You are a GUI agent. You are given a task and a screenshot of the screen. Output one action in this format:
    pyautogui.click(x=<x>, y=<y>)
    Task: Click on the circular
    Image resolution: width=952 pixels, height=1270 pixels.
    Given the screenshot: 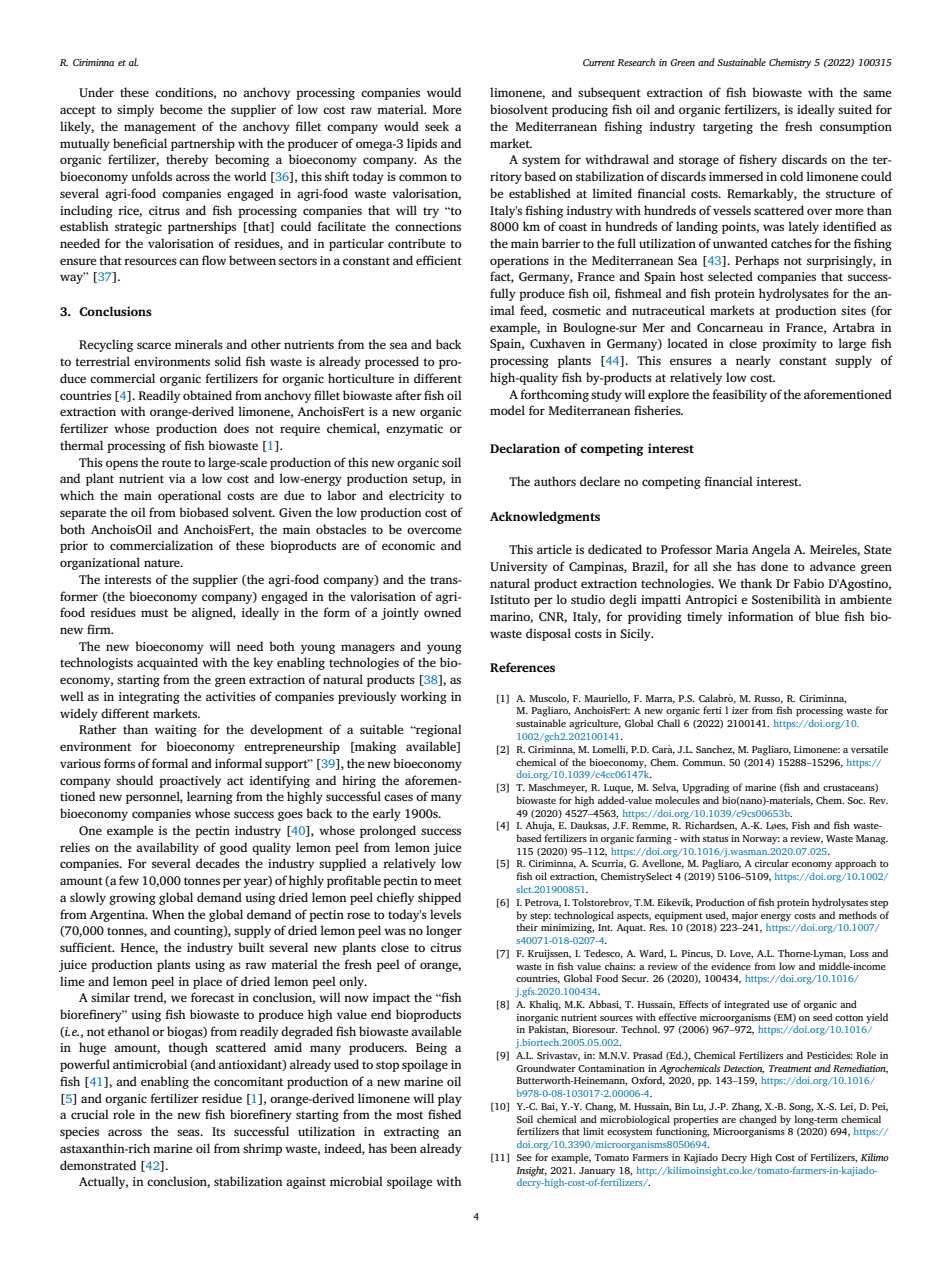 What is the action you would take?
    pyautogui.click(x=772, y=863)
